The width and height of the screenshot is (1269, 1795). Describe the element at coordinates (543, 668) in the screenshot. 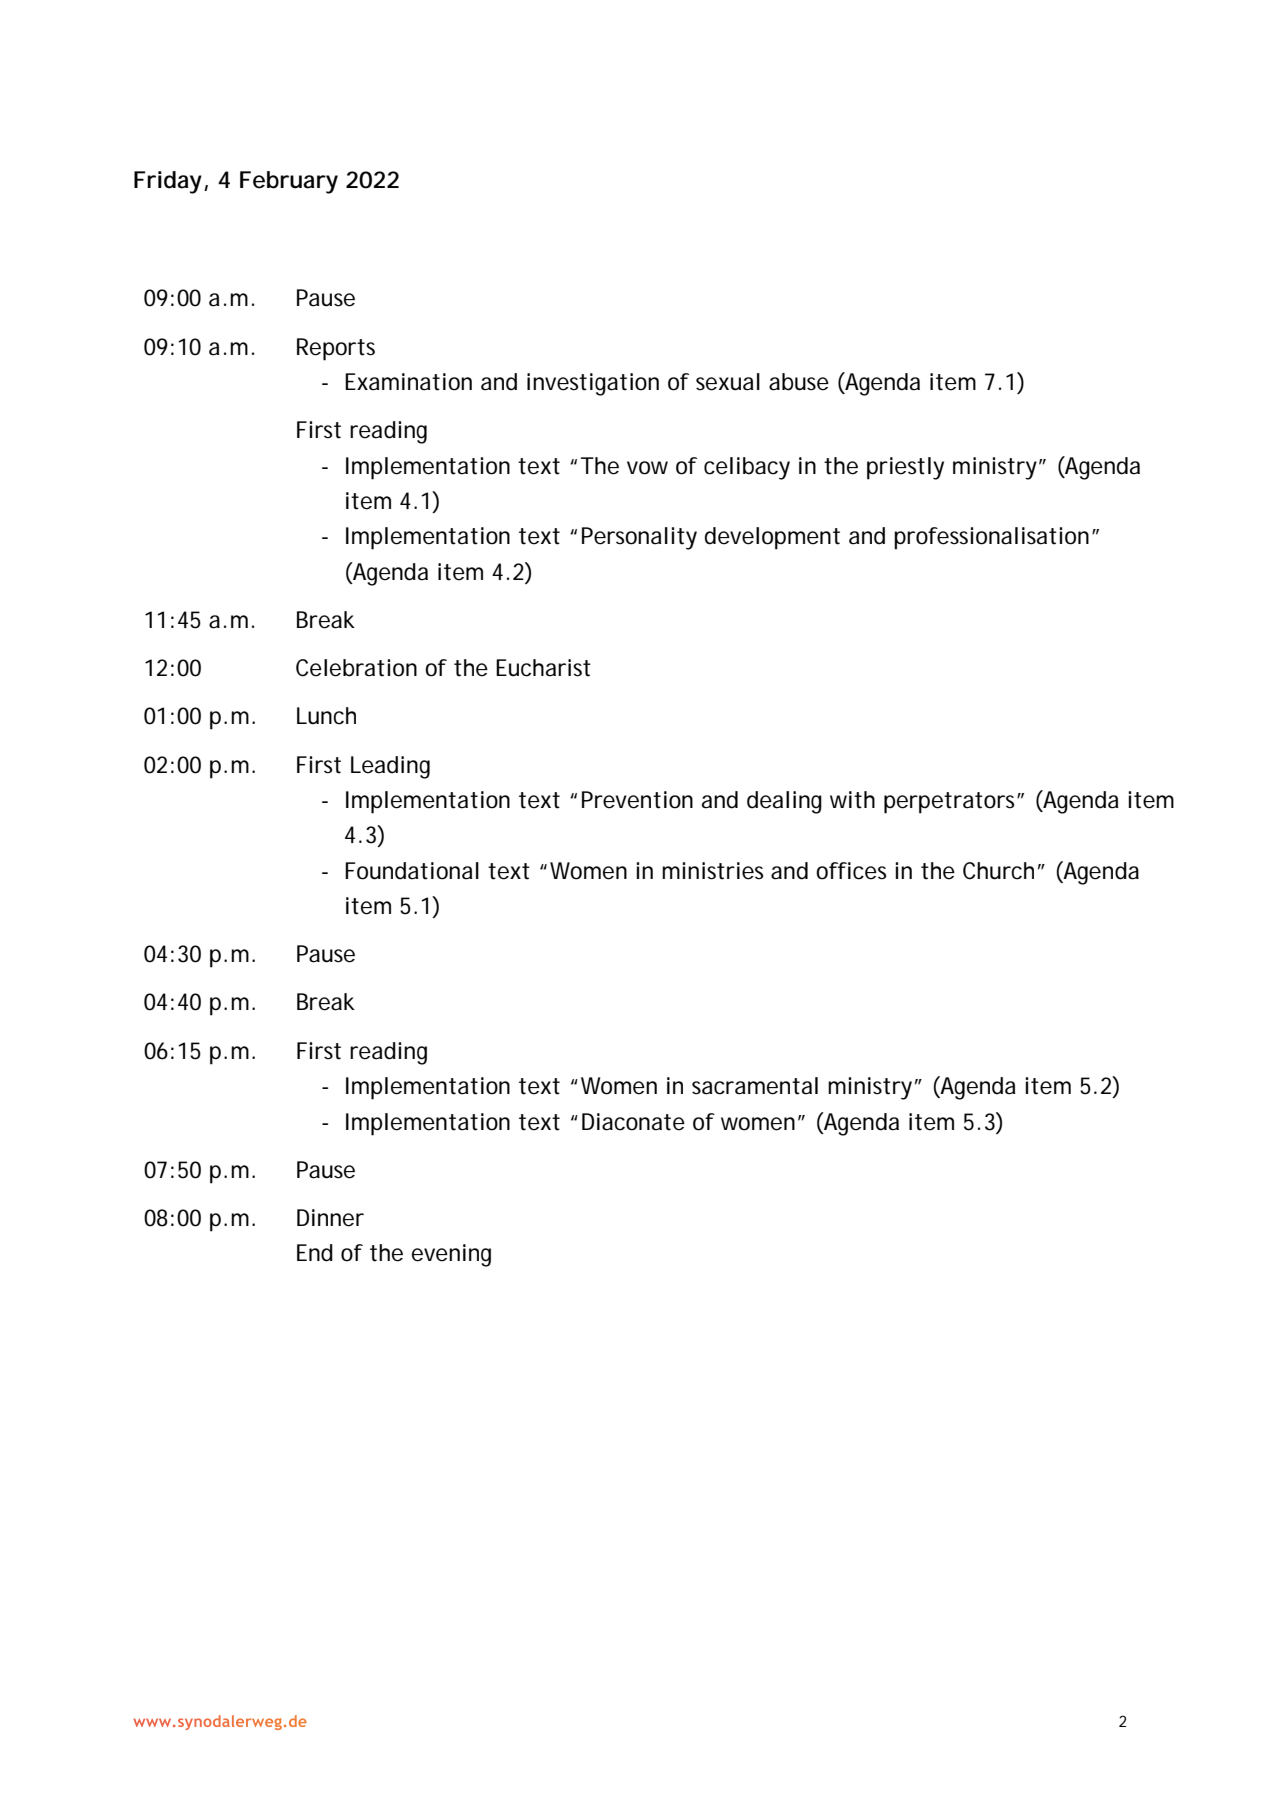

I see `Eucharist` at that location.
